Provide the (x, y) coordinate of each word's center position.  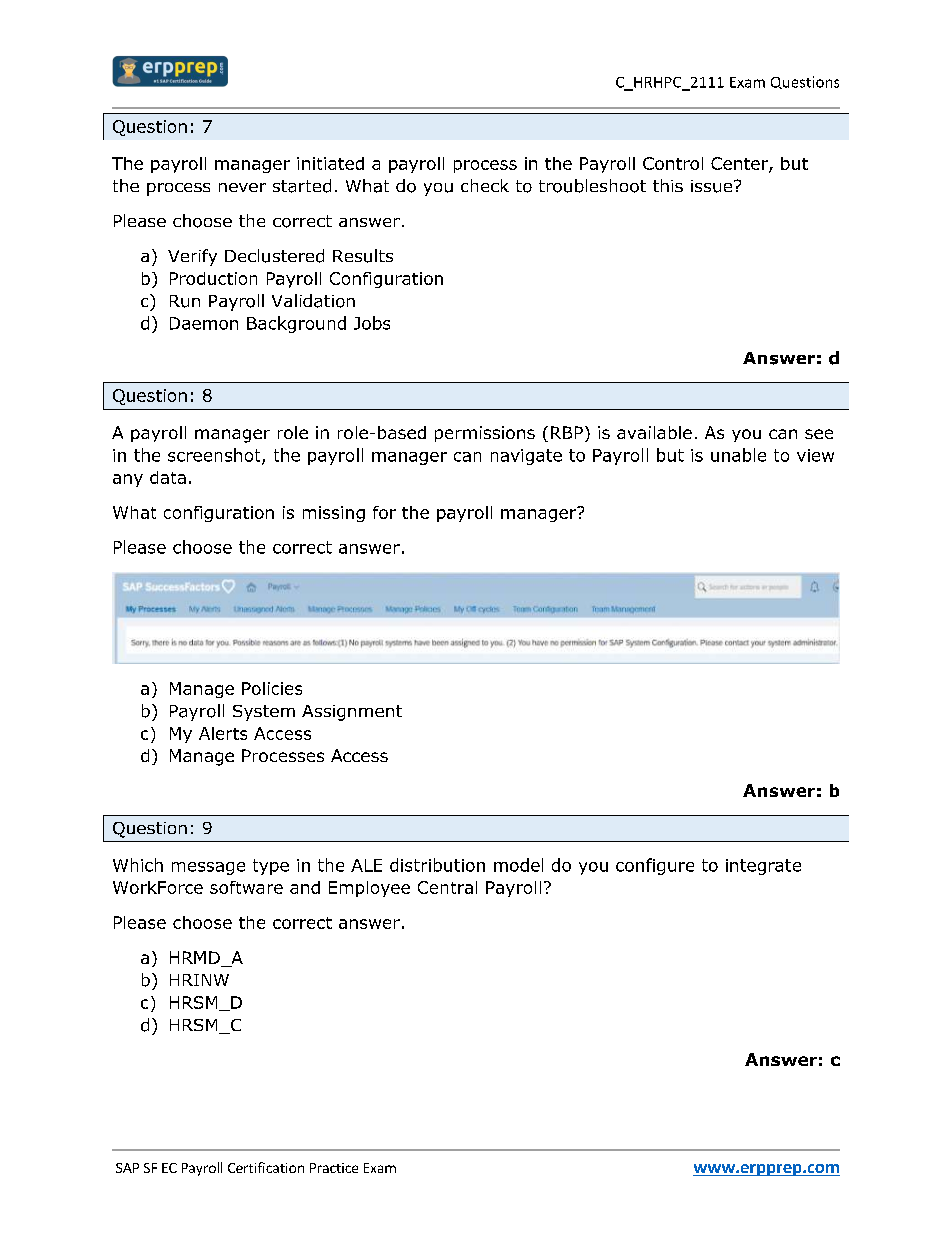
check (485, 185)
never (242, 187)
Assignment (352, 713)
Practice (334, 1168)
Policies (272, 688)
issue (713, 186)
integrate (763, 867)
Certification (266, 1167)
